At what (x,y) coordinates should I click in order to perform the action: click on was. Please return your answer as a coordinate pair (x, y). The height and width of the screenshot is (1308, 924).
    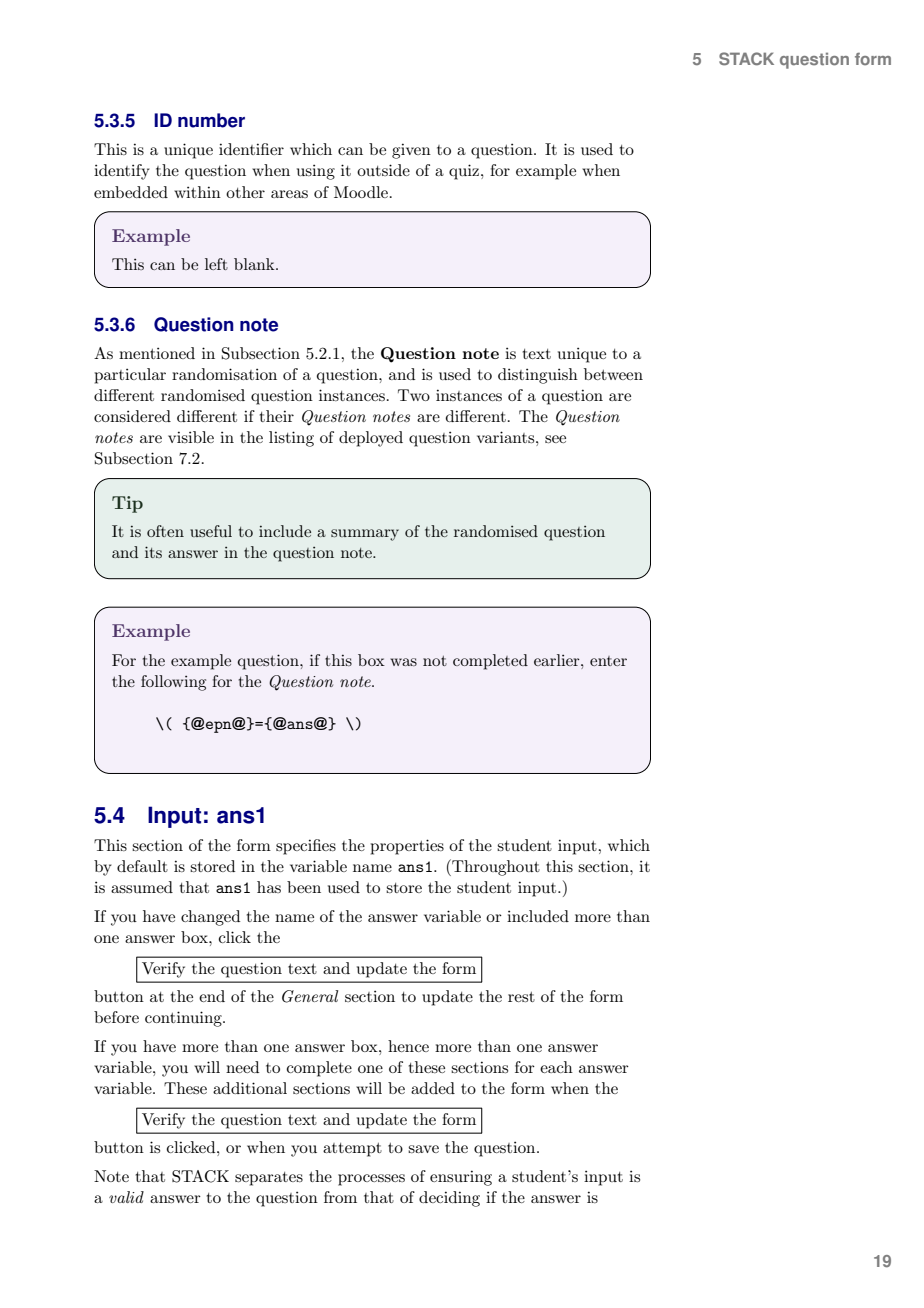
    Looking at the image, I should click on (403, 662).
